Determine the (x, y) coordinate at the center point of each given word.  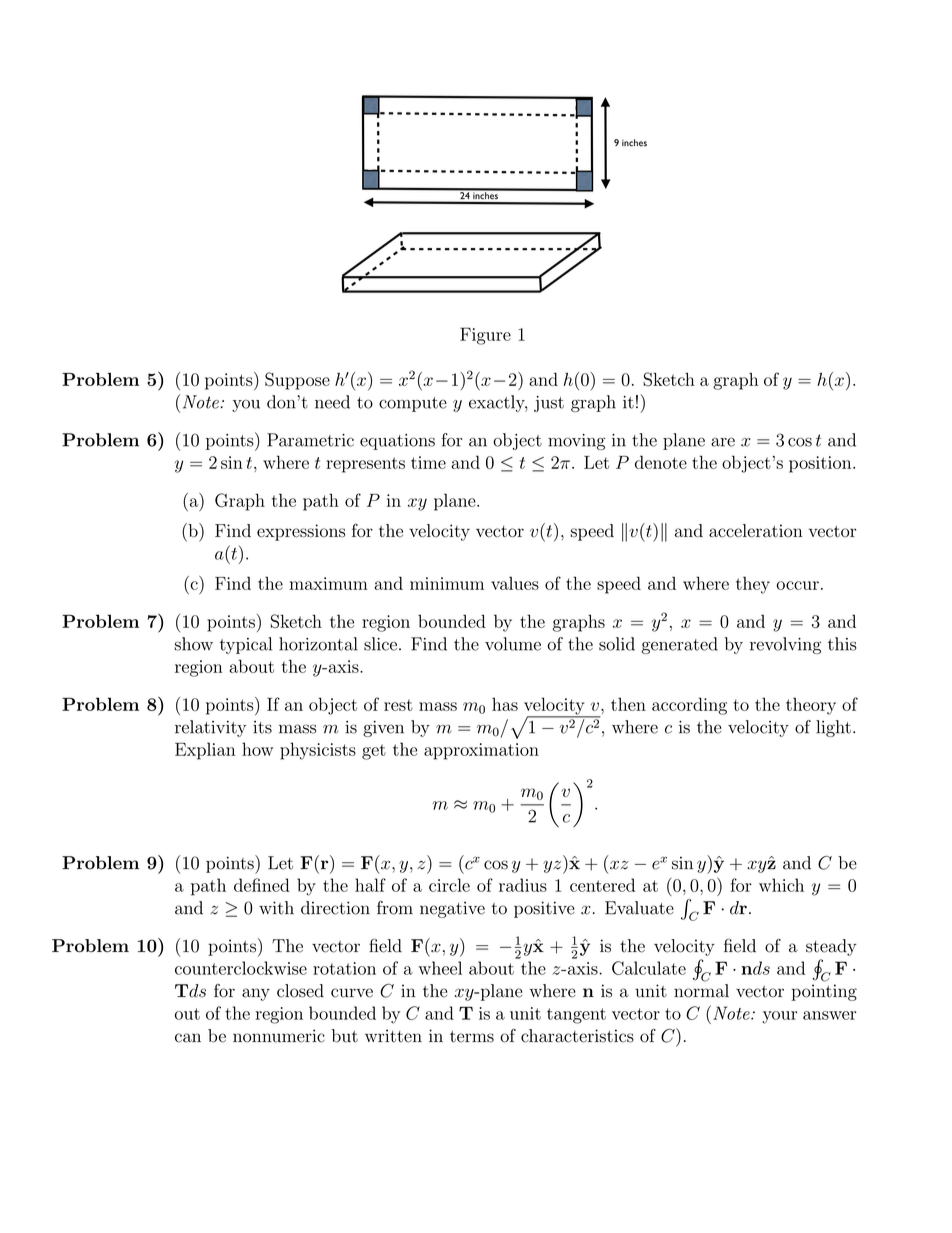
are (723, 442)
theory (811, 706)
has (505, 704)
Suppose (297, 381)
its (262, 727)
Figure (485, 336)
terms (472, 1037)
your (780, 1017)
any (256, 994)
